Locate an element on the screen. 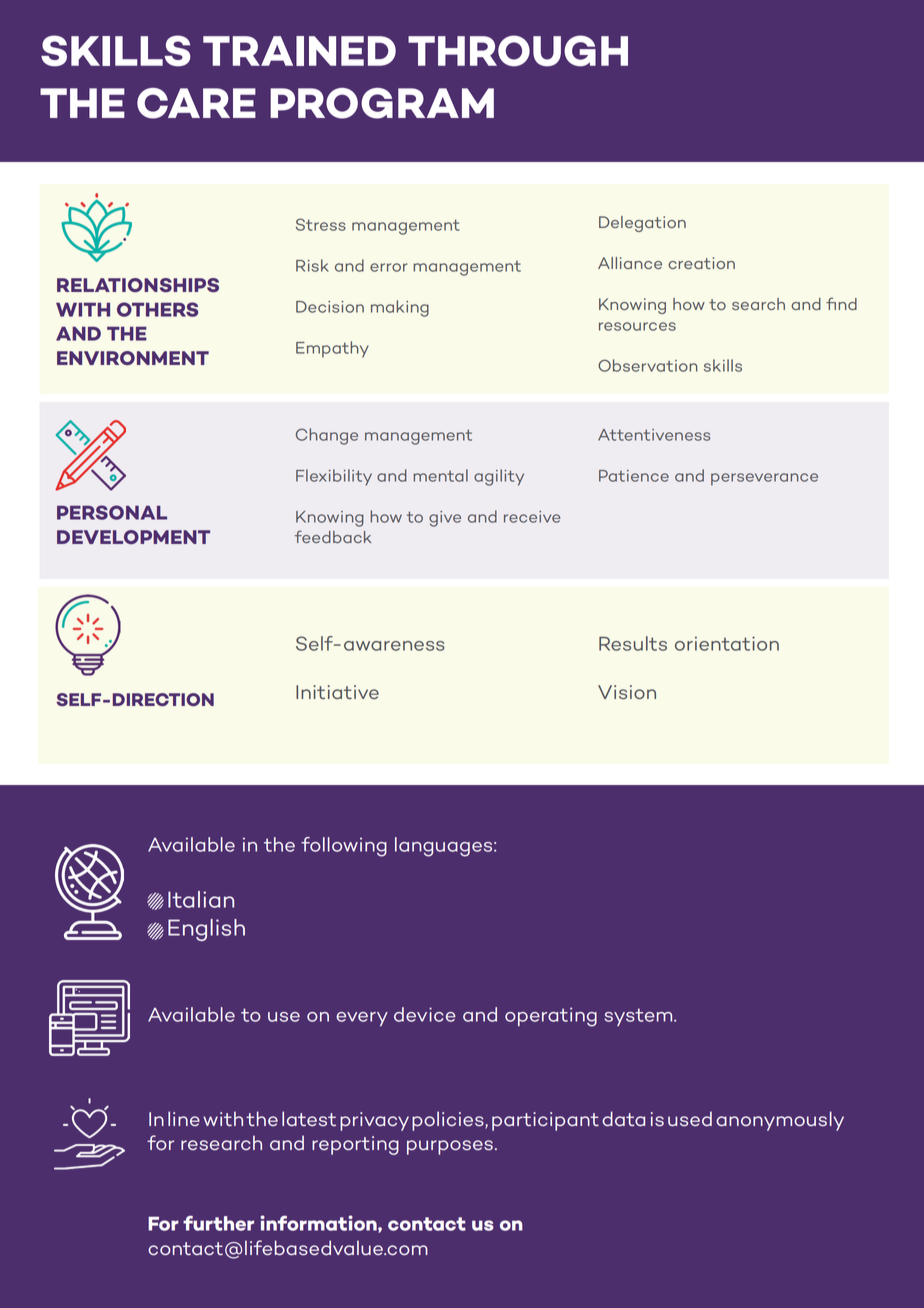  purposes is located at coordinates (450, 1147).
